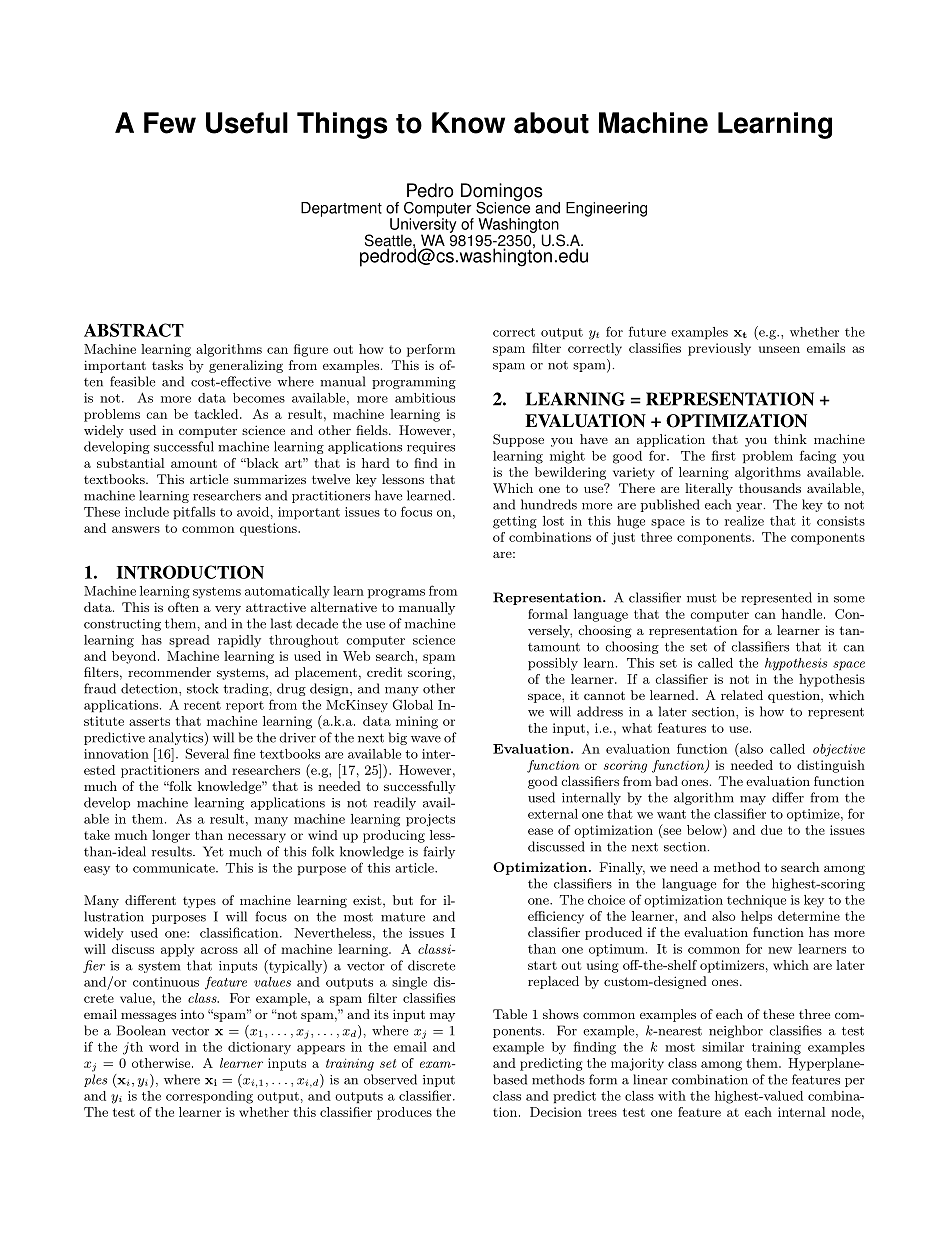 Image resolution: width=952 pixels, height=1233 pixels. What do you see at coordinates (771, 830) in the document?
I see `due` at bounding box center [771, 830].
